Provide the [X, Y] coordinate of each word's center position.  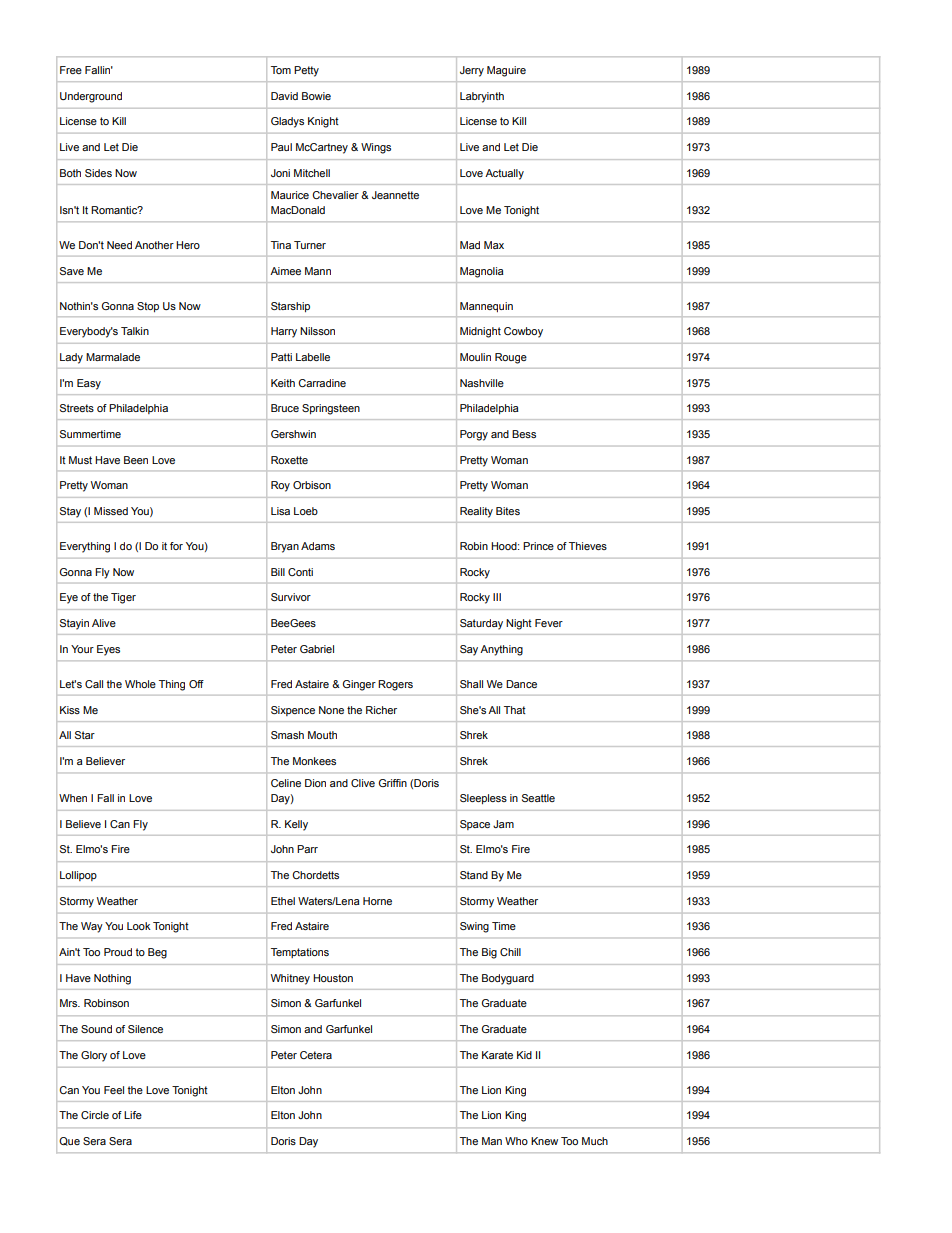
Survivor [291, 597]
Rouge [511, 358]
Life [133, 1115]
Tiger [123, 598]
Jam [503, 824]
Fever [549, 623]
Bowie [316, 96]
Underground [91, 97]
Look [139, 926]
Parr [307, 849]
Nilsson [317, 331]
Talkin [135, 331]
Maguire [506, 71]
